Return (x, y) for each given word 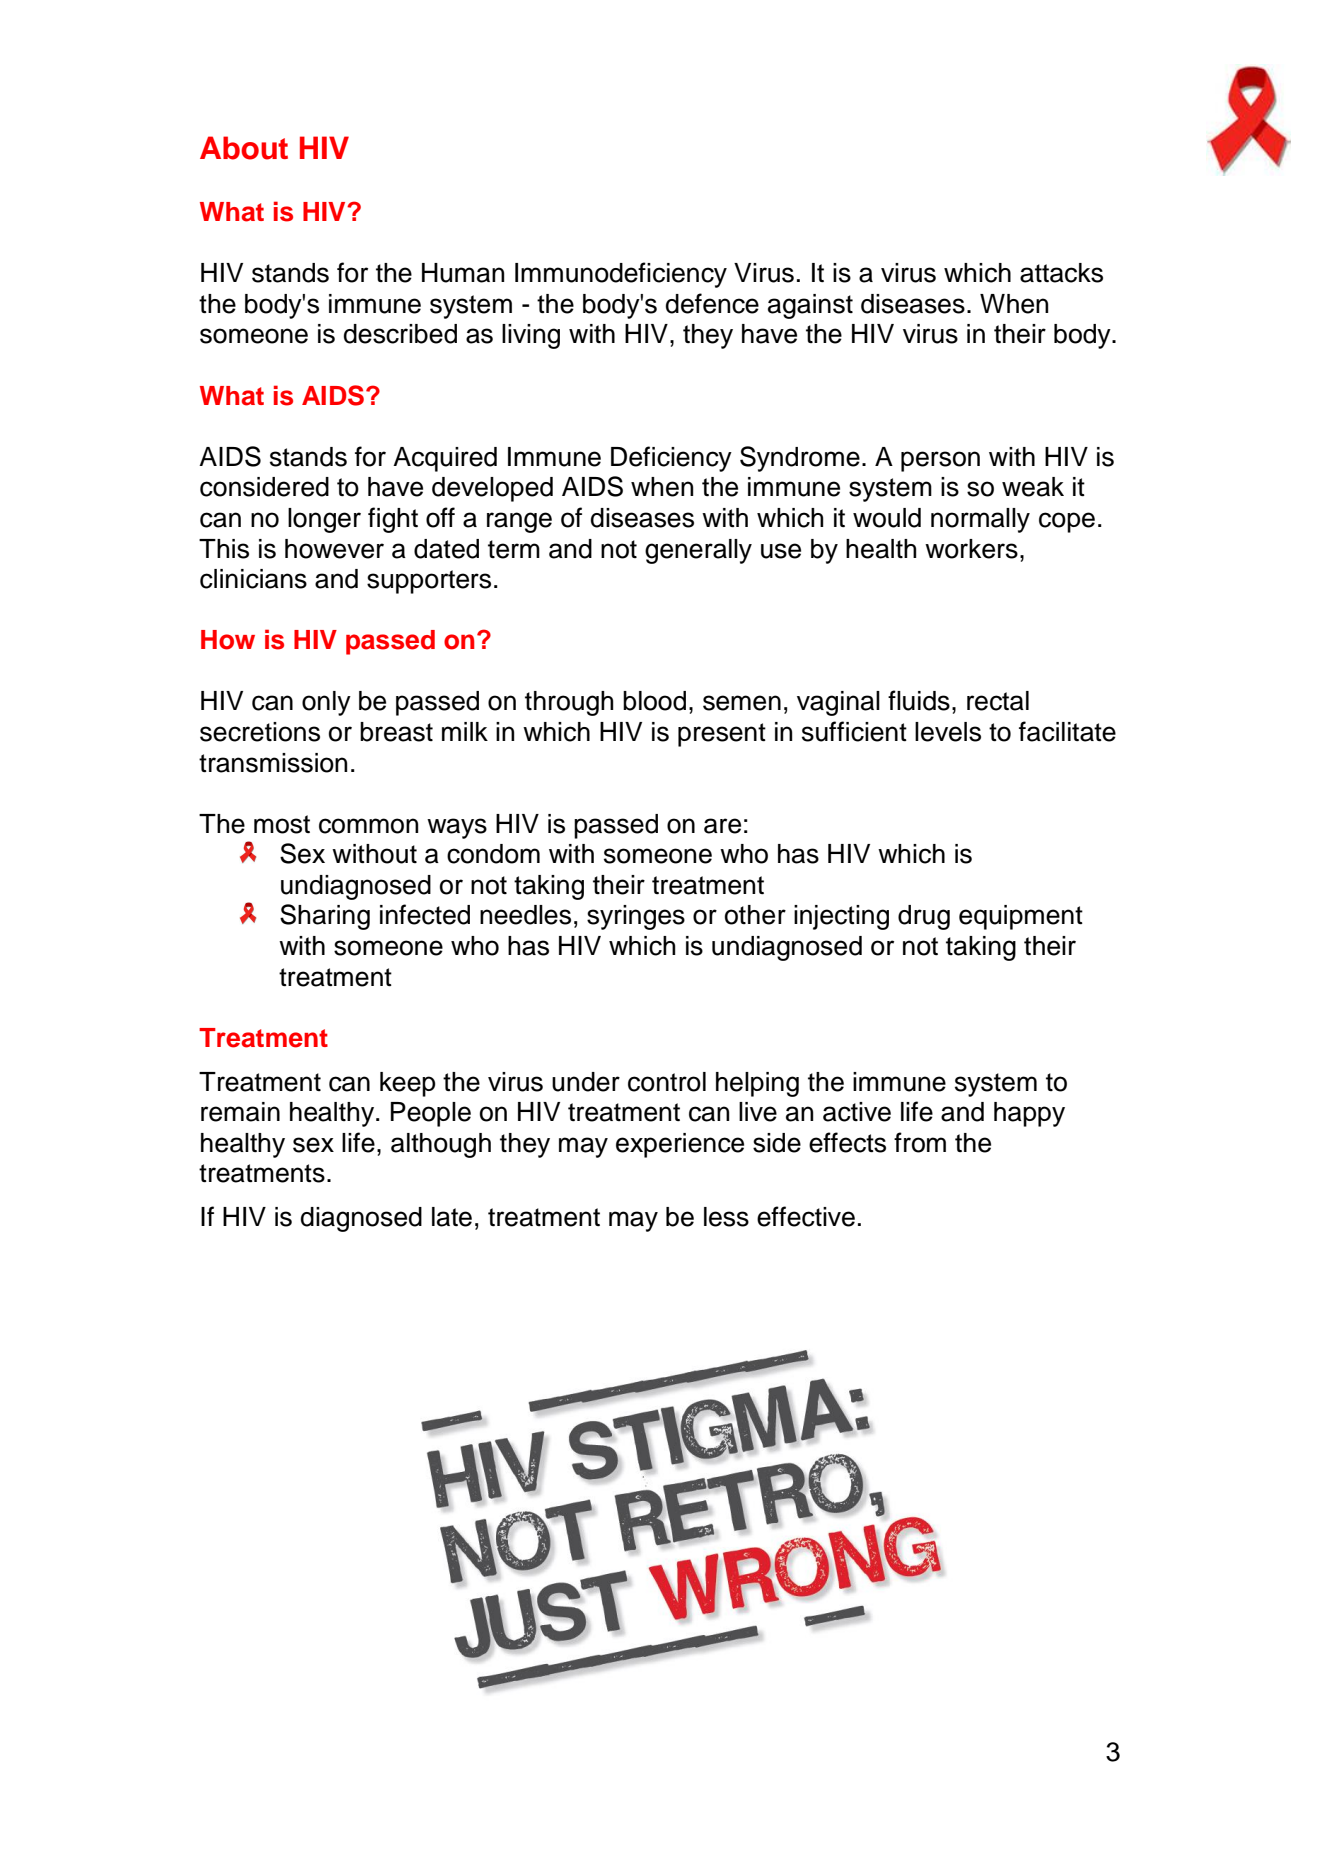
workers (971, 549)
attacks (1061, 273)
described (400, 334)
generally (698, 551)
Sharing (325, 917)
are (722, 826)
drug (924, 917)
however (334, 549)
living (531, 336)
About (244, 148)
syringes (636, 917)
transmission (273, 763)
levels (948, 732)
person (940, 461)
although (441, 1145)
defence (712, 303)
